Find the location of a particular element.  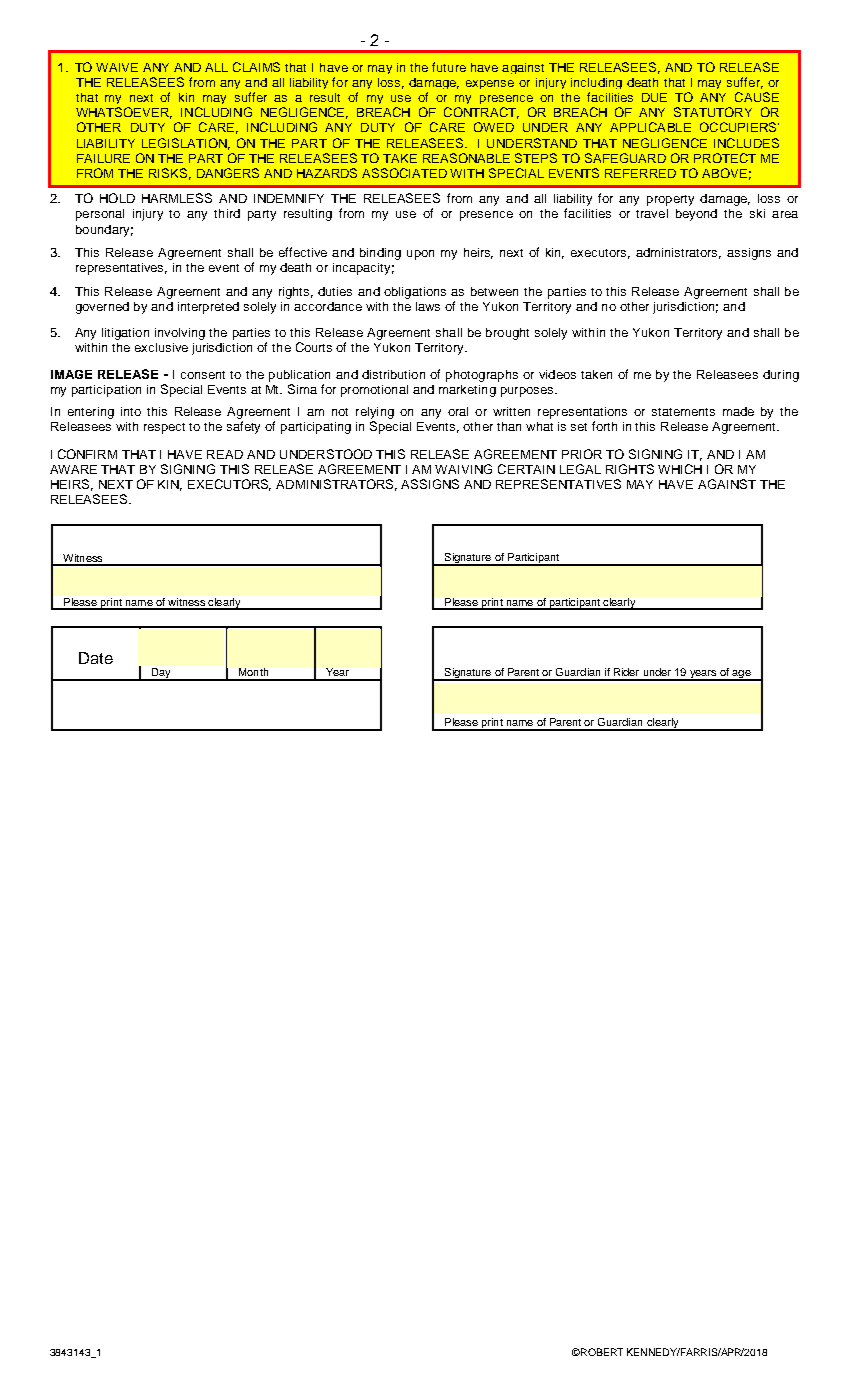

READ is located at coordinates (225, 454).
